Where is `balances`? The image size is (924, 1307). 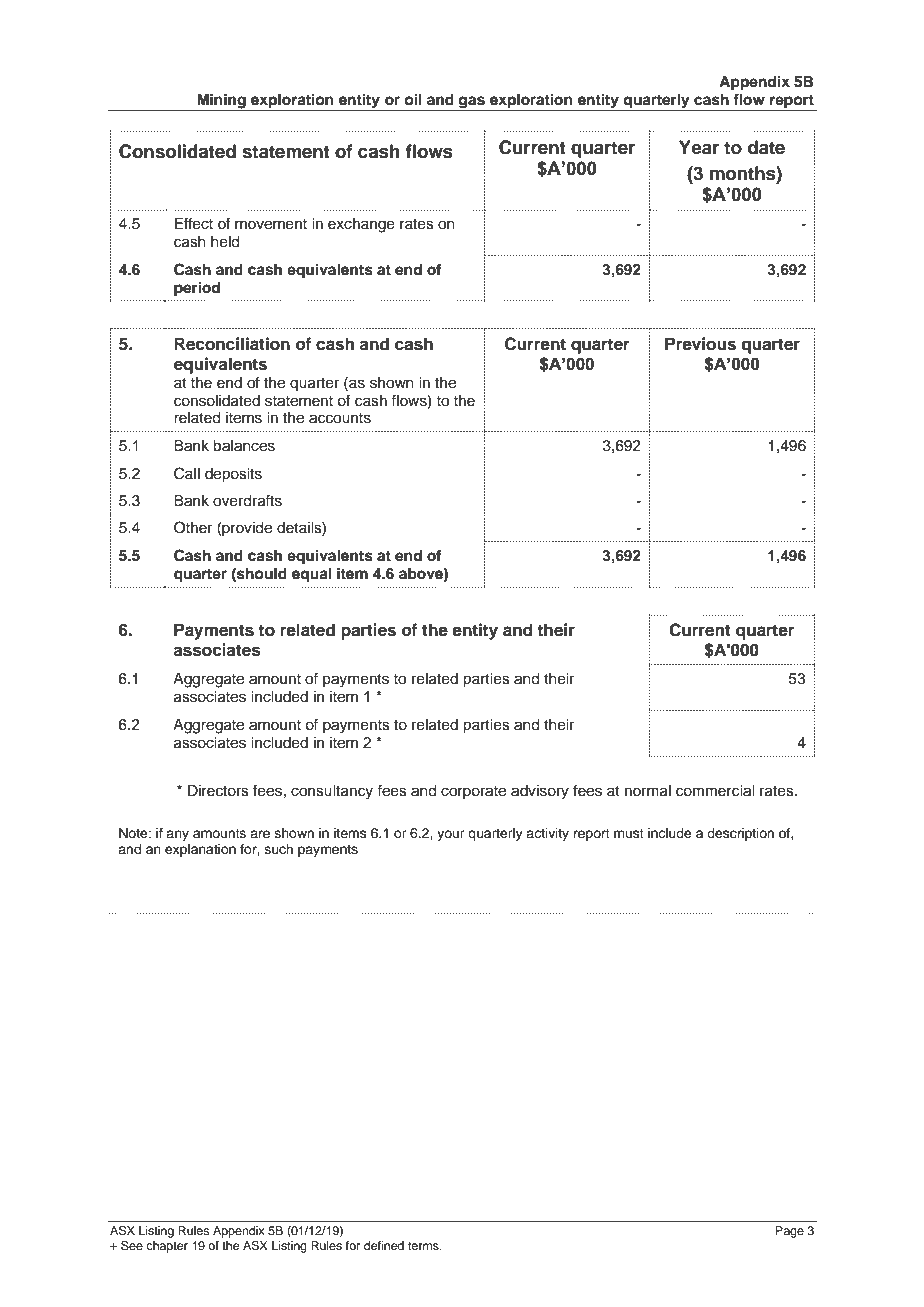 balances is located at coordinates (244, 446).
